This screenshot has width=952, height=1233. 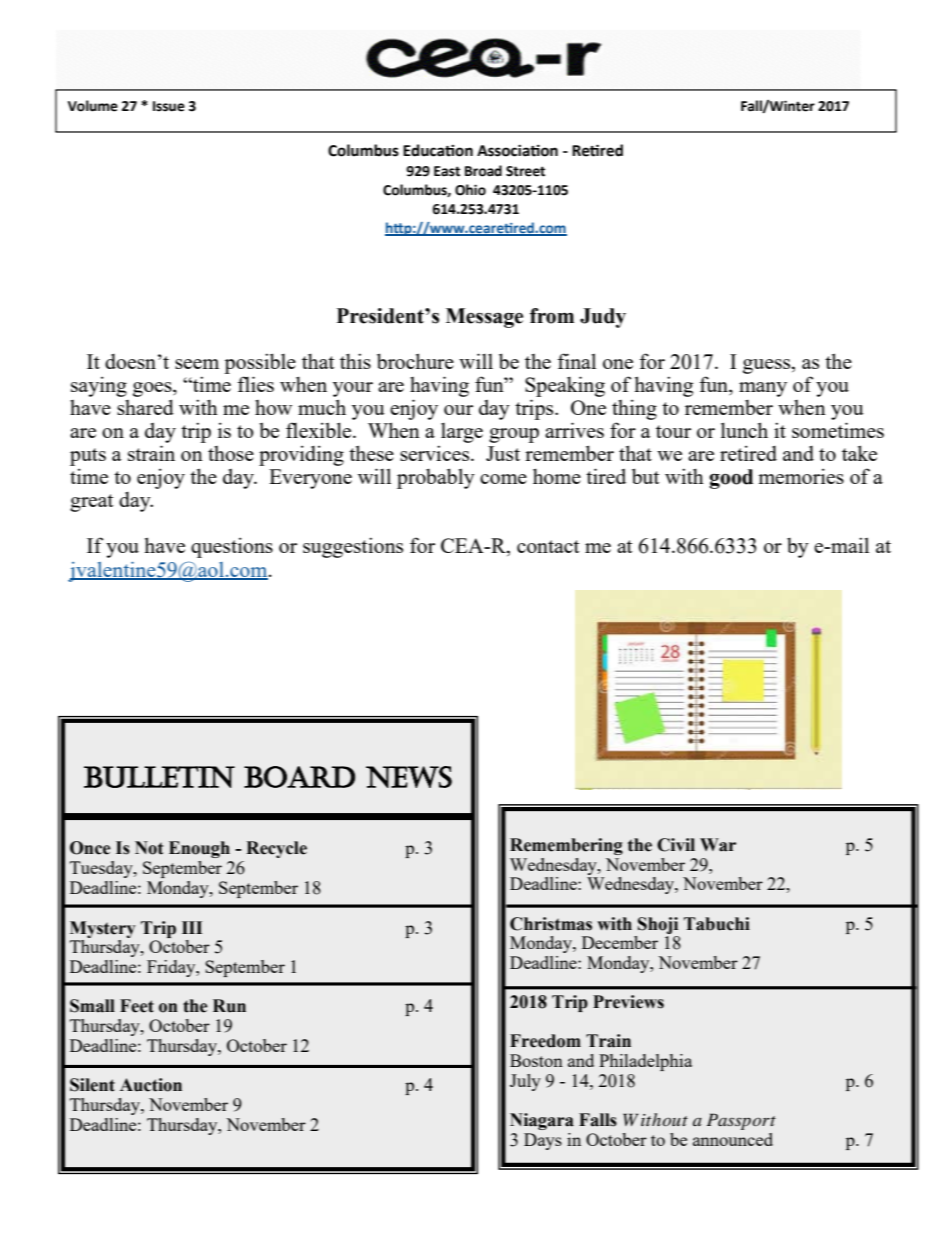 I want to click on Auction, so click(x=151, y=1085).
